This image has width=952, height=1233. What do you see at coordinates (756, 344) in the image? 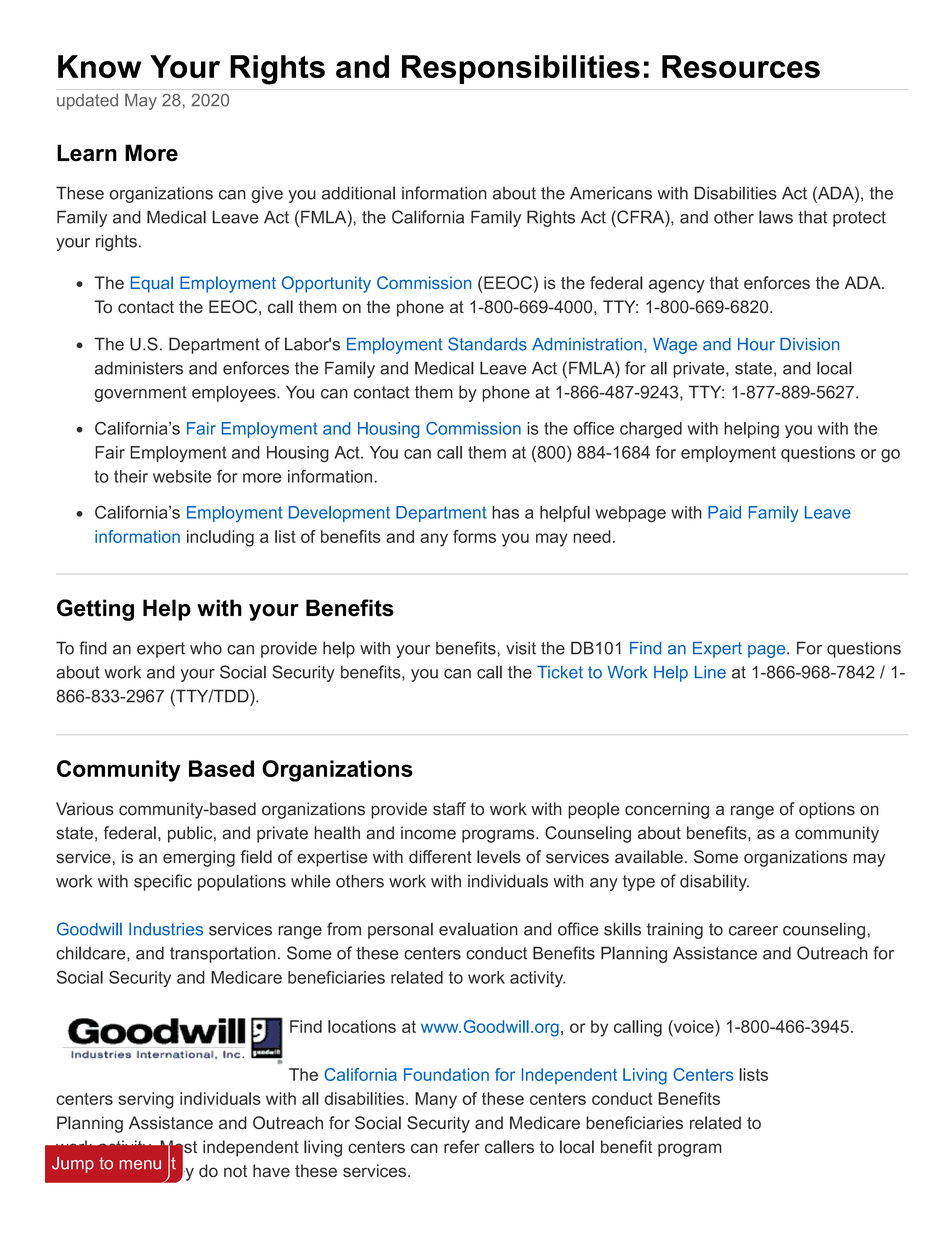
I see `Hour` at bounding box center [756, 344].
